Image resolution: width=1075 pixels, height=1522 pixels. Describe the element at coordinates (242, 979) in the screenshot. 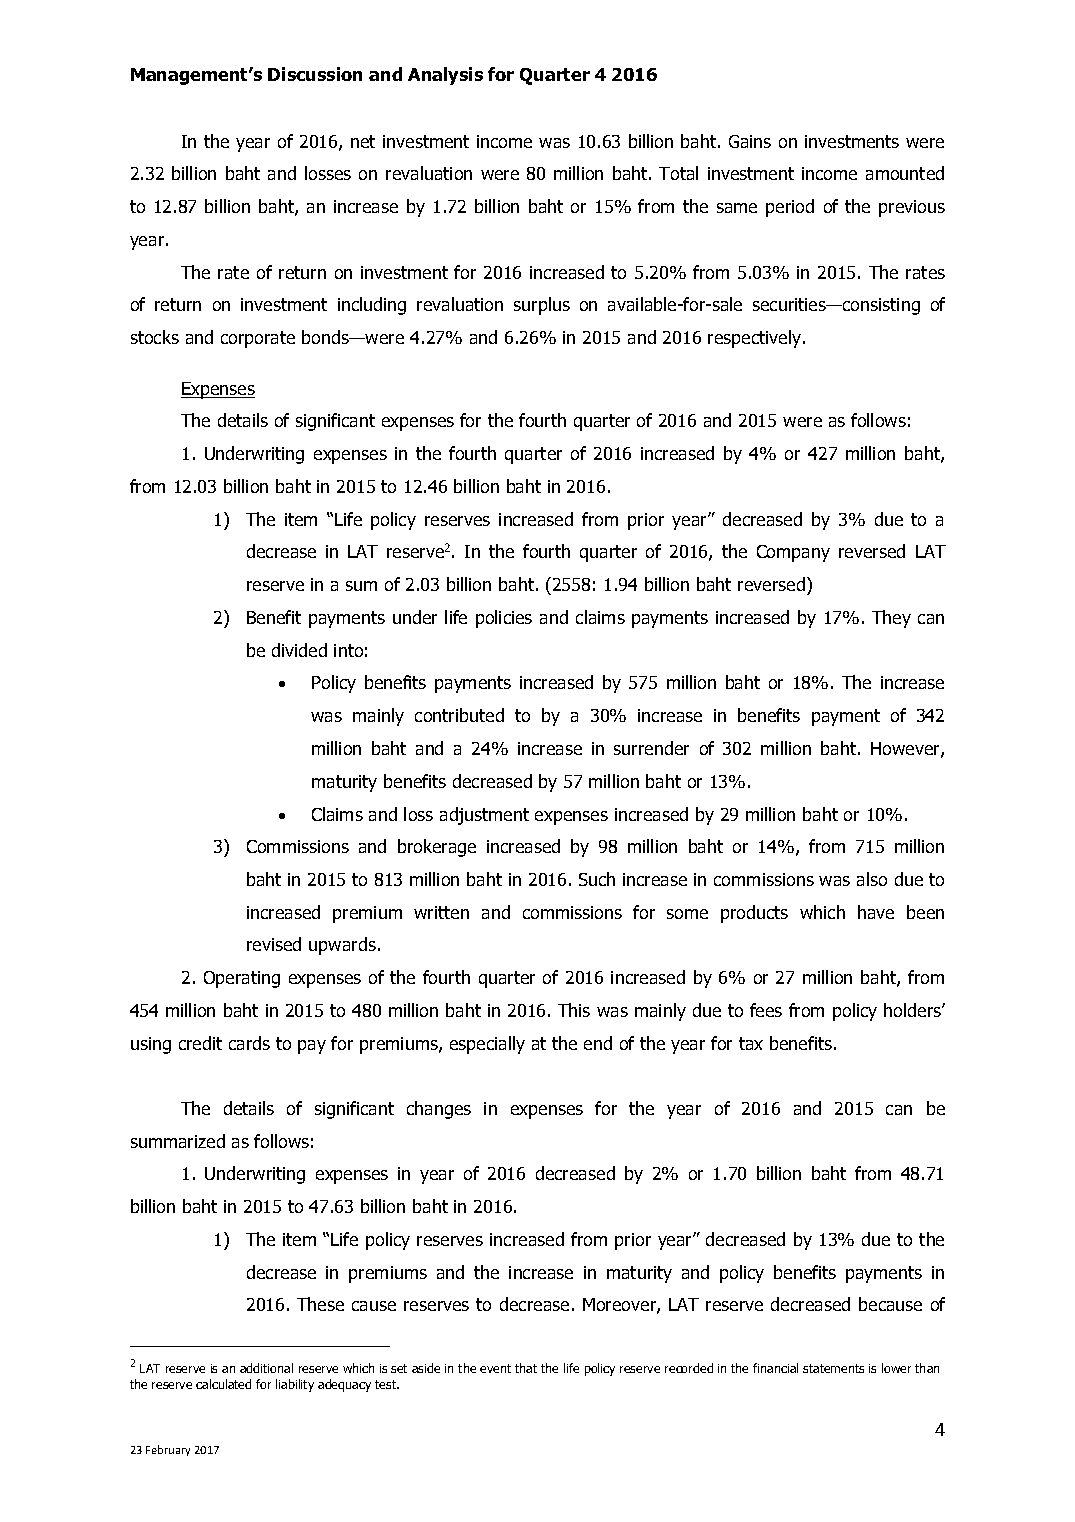

I see `Operating` at that location.
